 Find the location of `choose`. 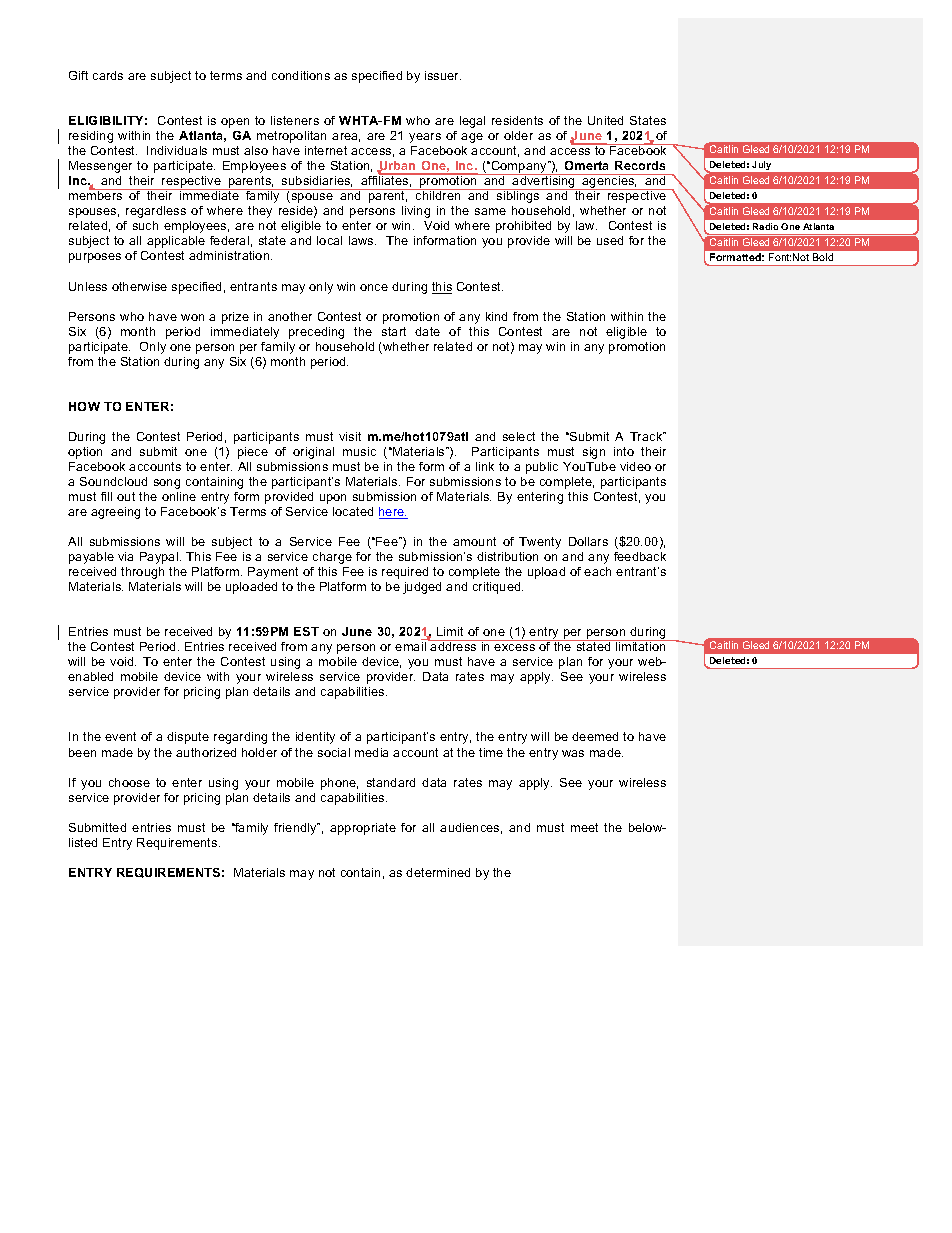

choose is located at coordinates (129, 782).
